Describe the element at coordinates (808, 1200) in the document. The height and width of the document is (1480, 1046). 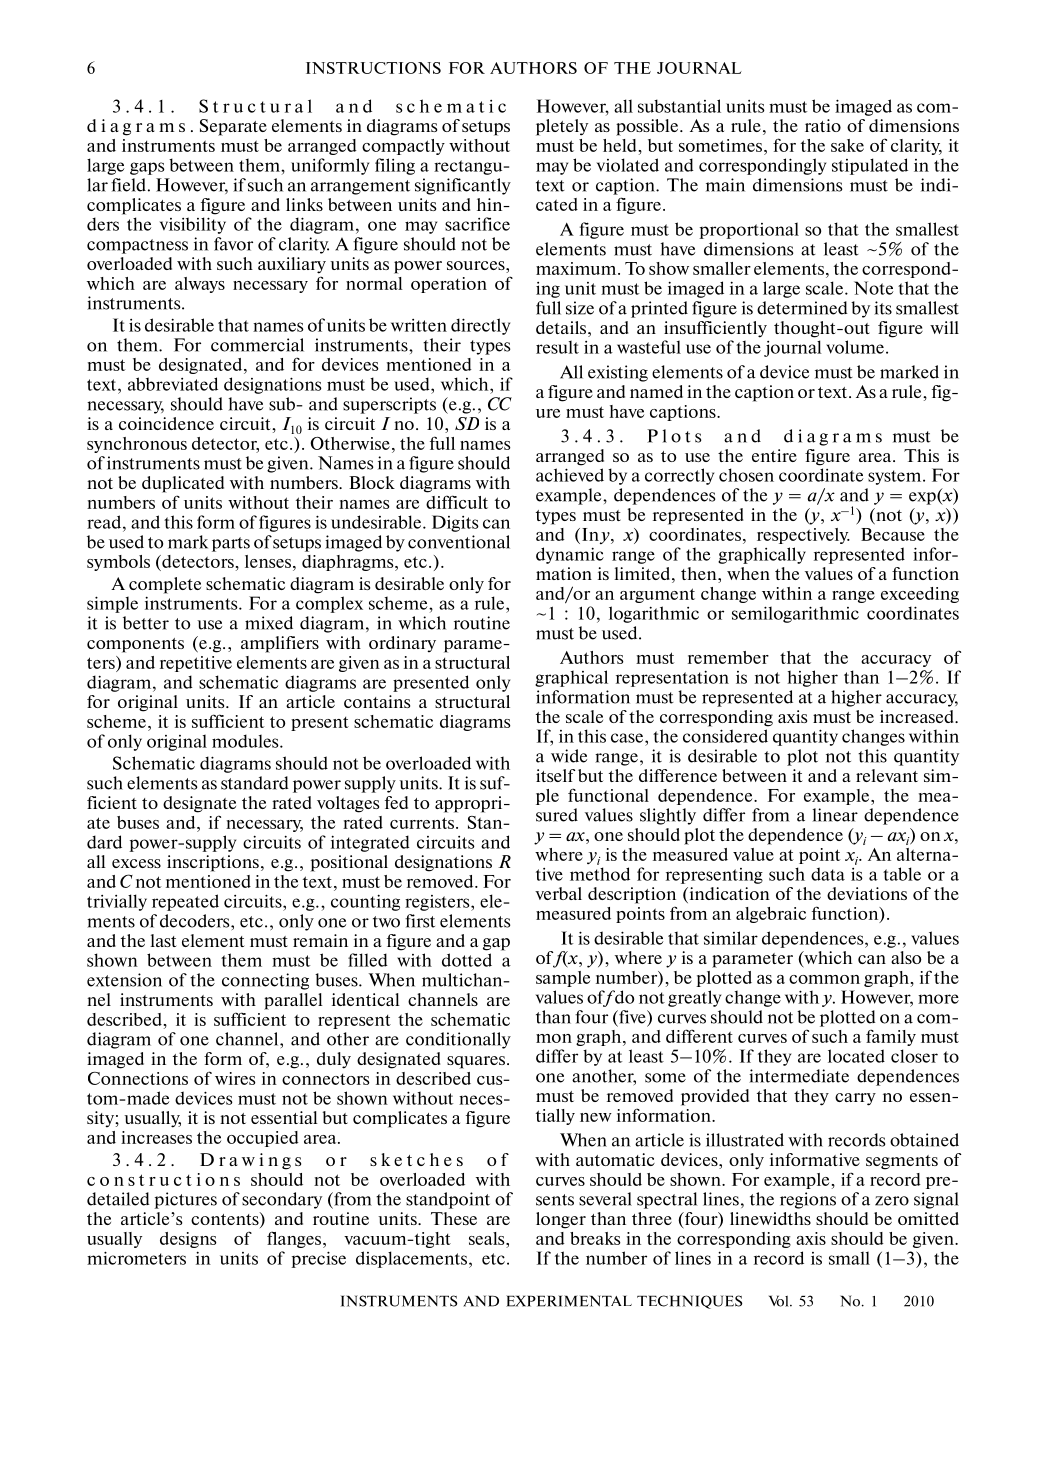
I see `regions` at that location.
